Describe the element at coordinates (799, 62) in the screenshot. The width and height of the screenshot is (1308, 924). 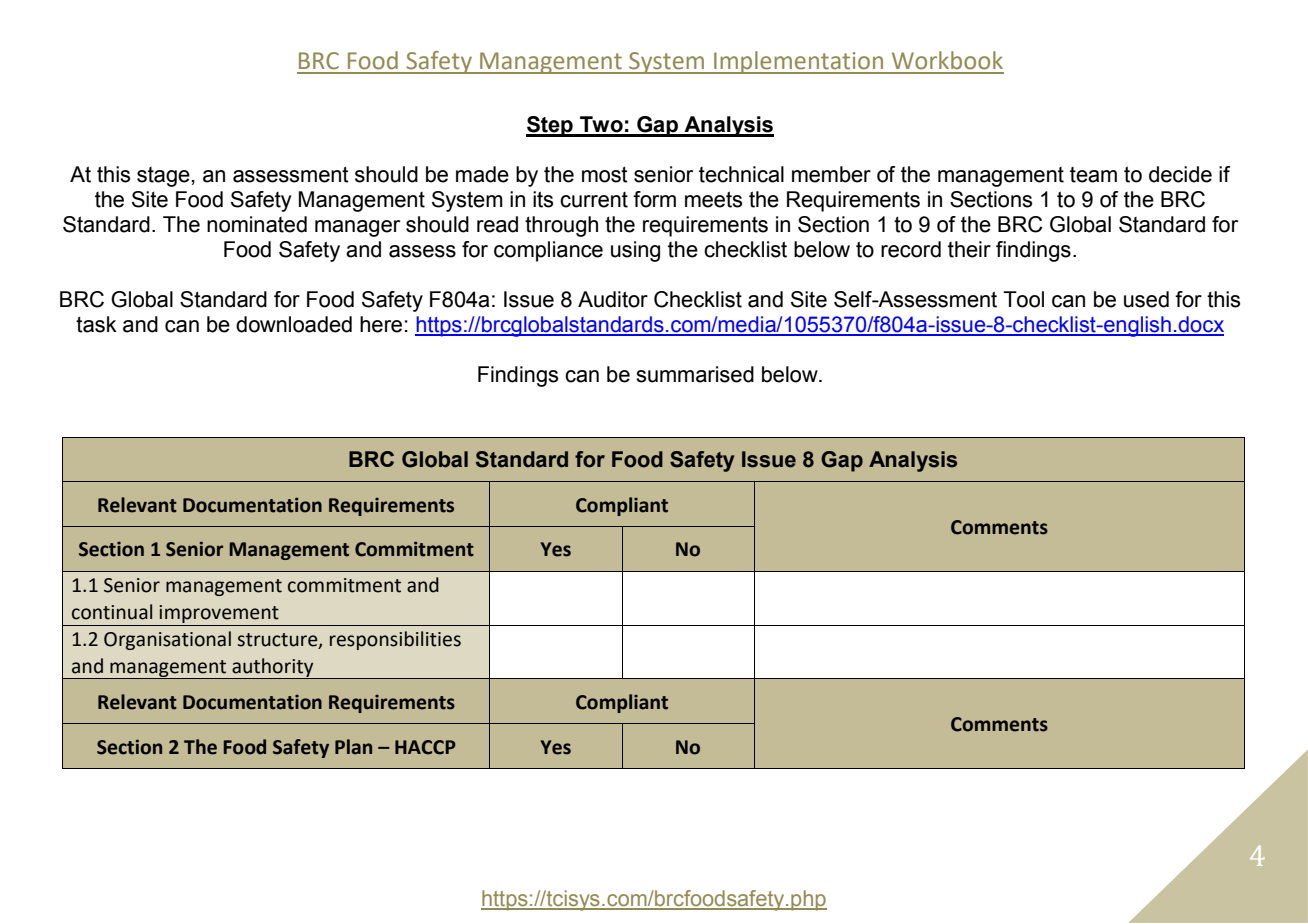
I see `Implementation` at that location.
